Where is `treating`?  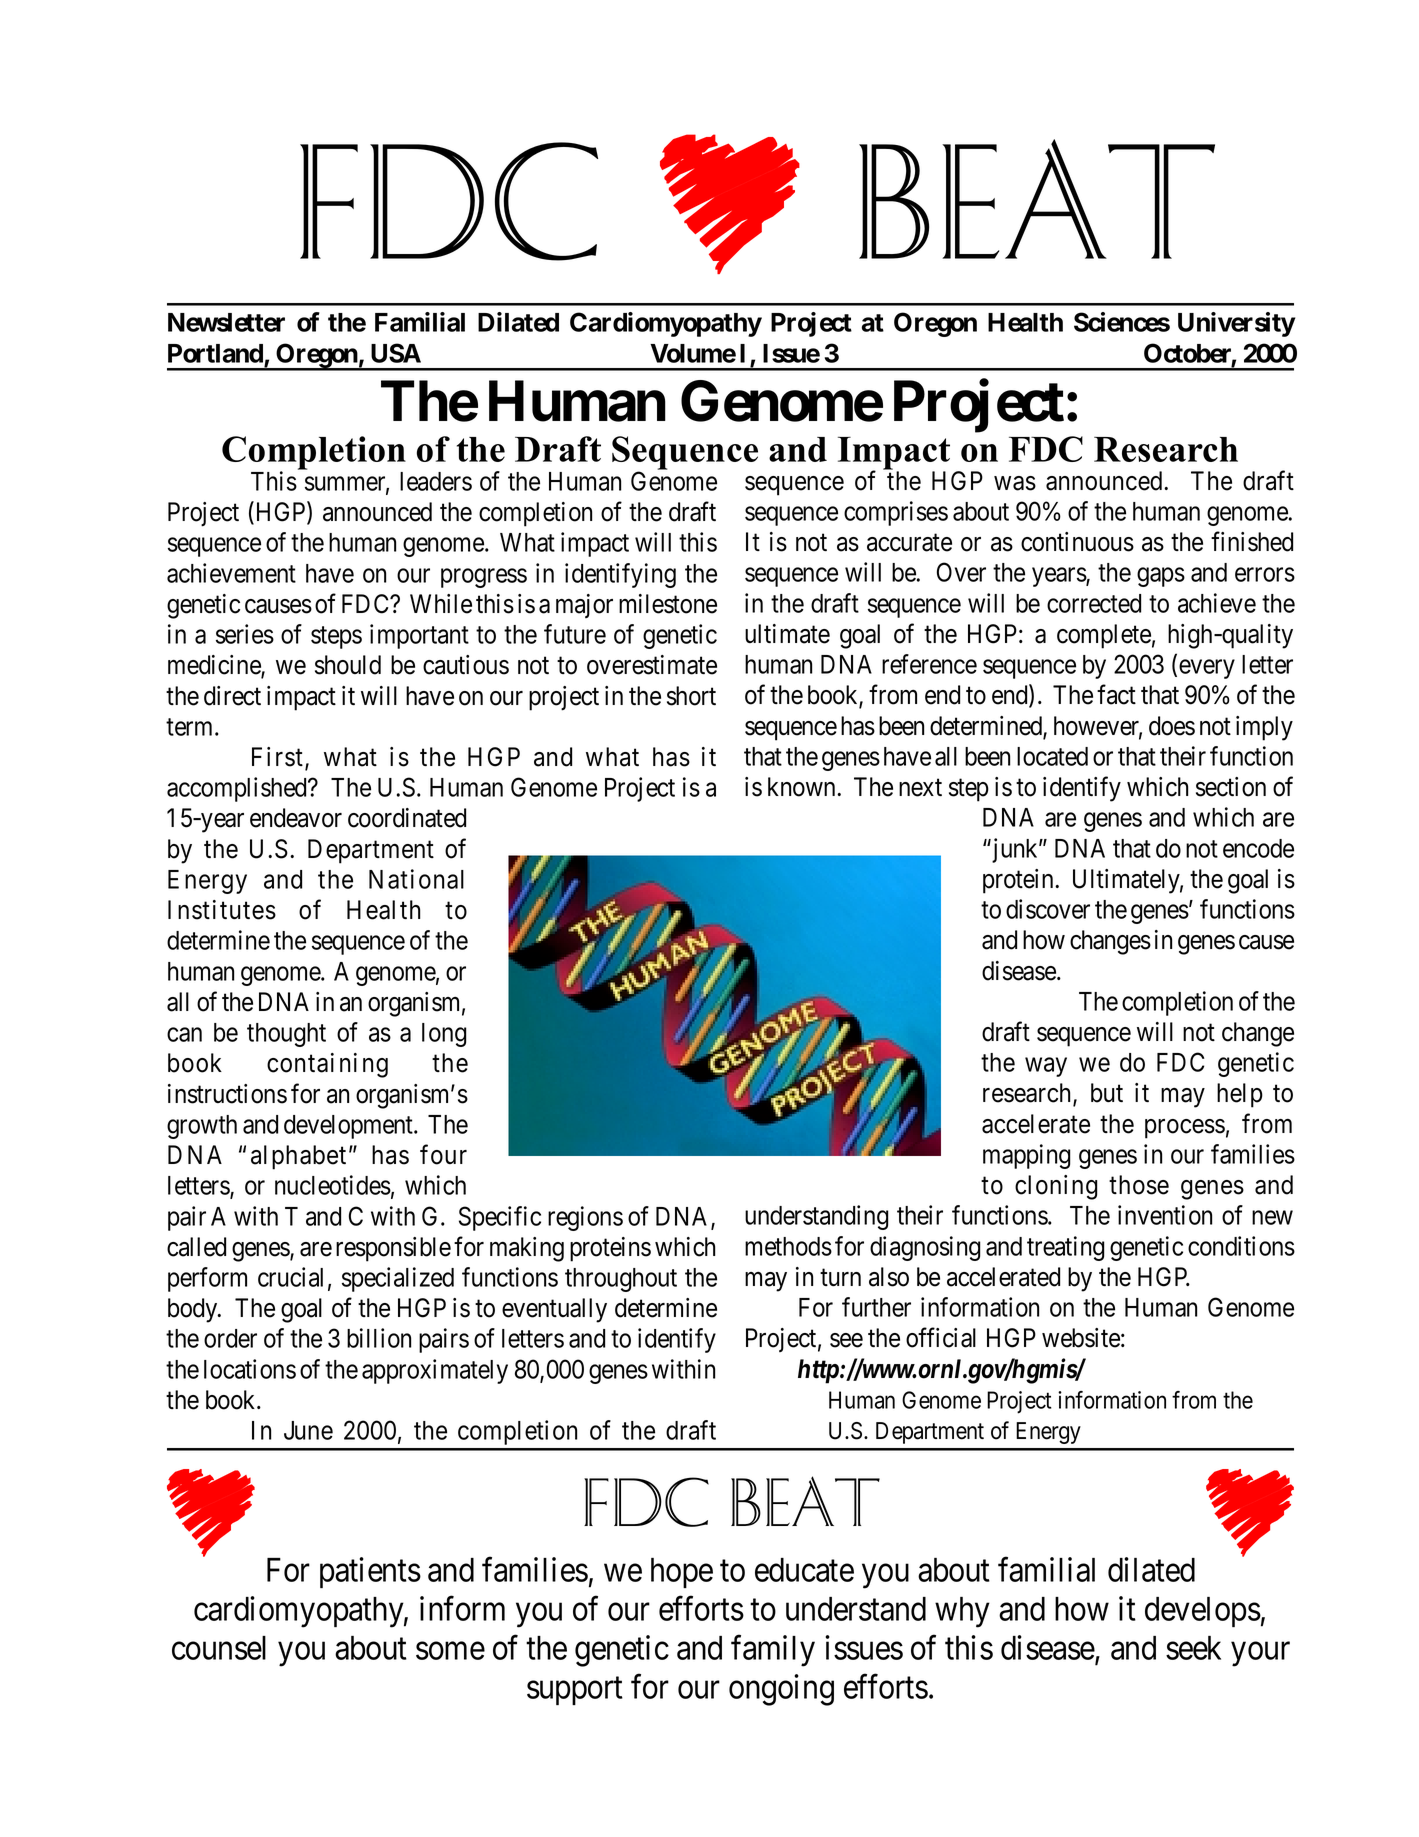 treating is located at coordinates (1065, 1248).
